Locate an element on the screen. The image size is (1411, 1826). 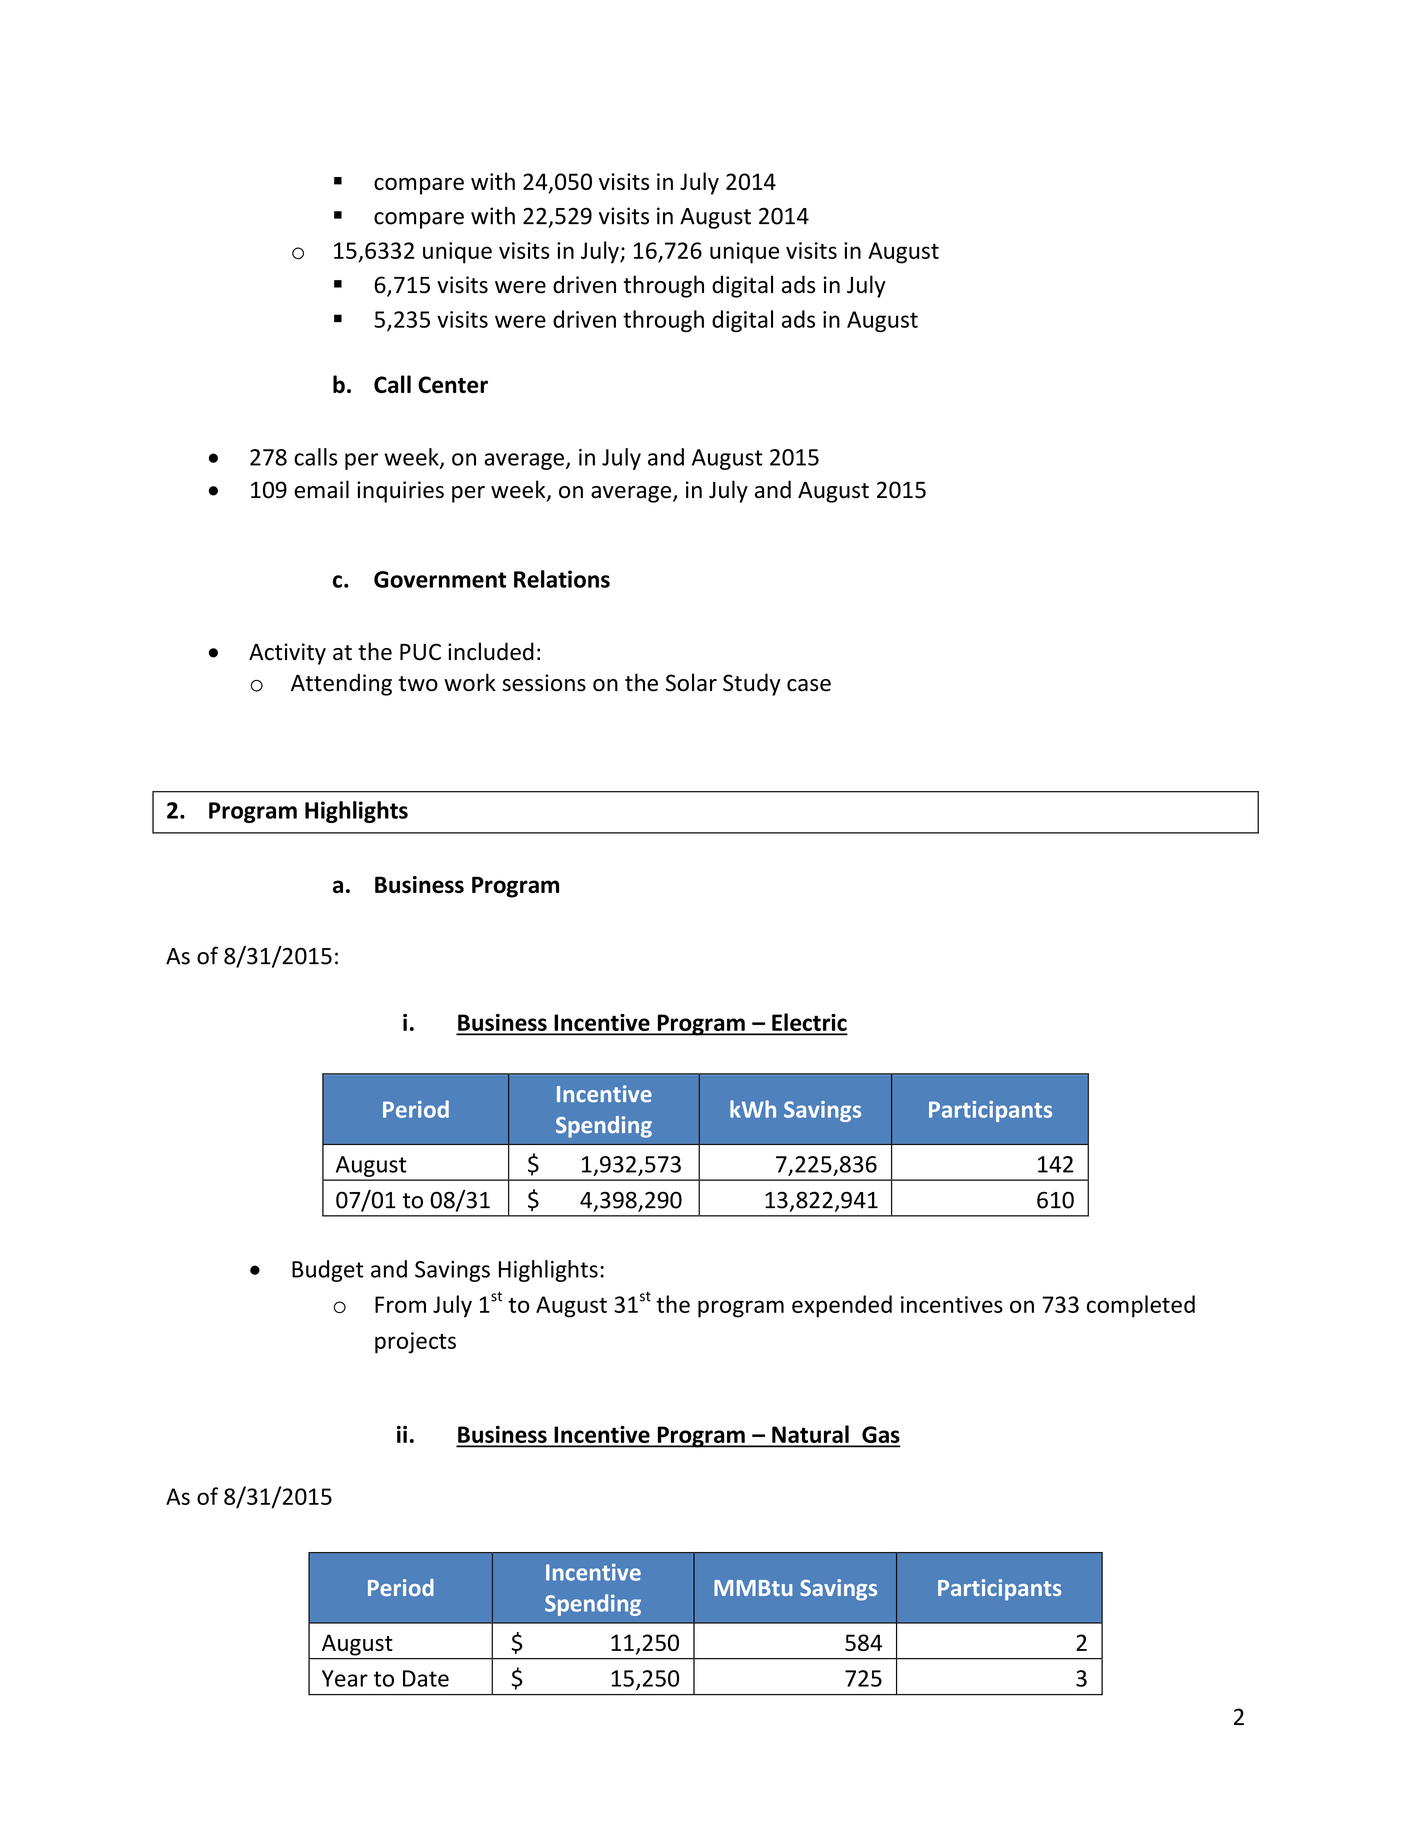
Solar is located at coordinates (691, 682).
